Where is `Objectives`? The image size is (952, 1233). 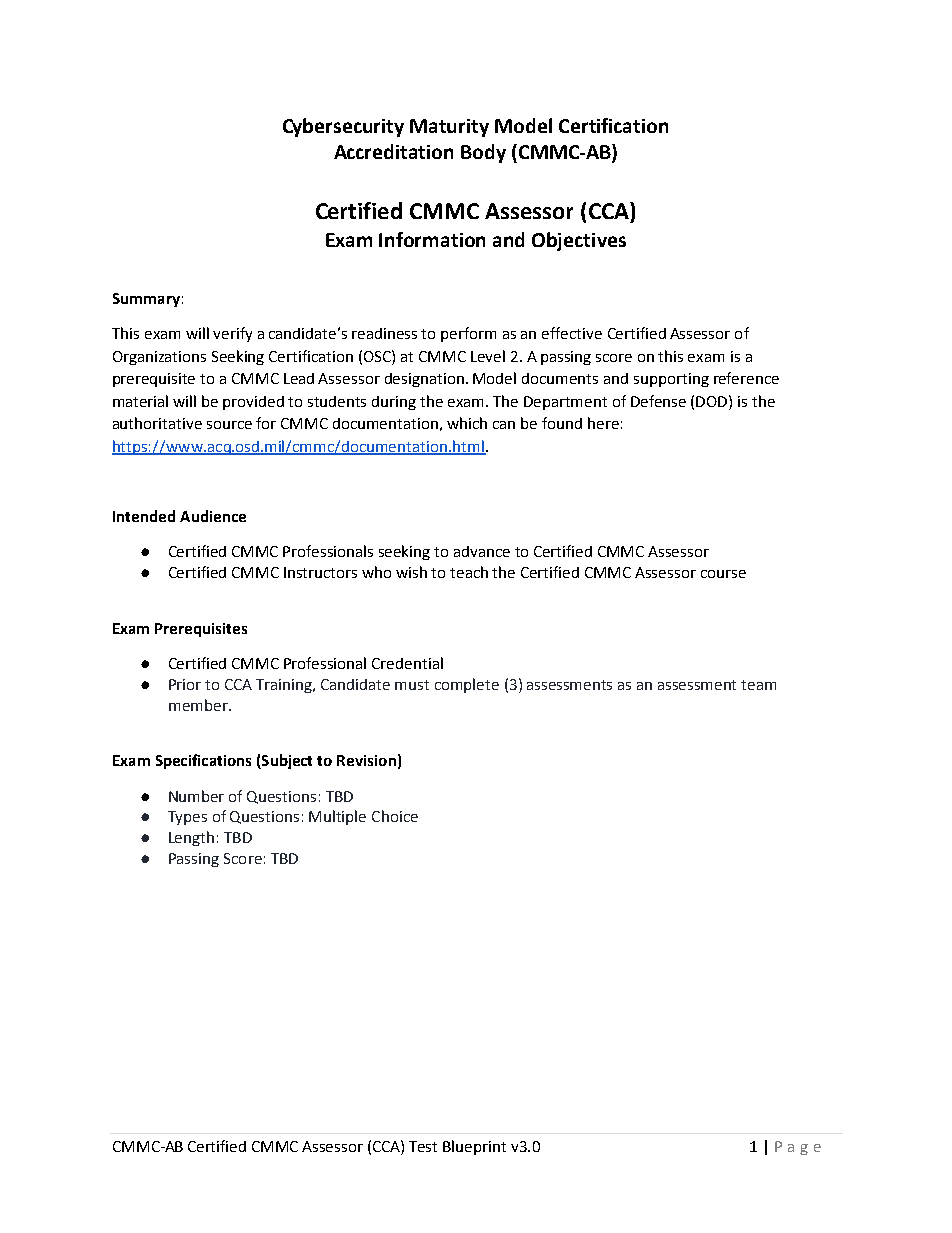
Objectives is located at coordinates (579, 241).
